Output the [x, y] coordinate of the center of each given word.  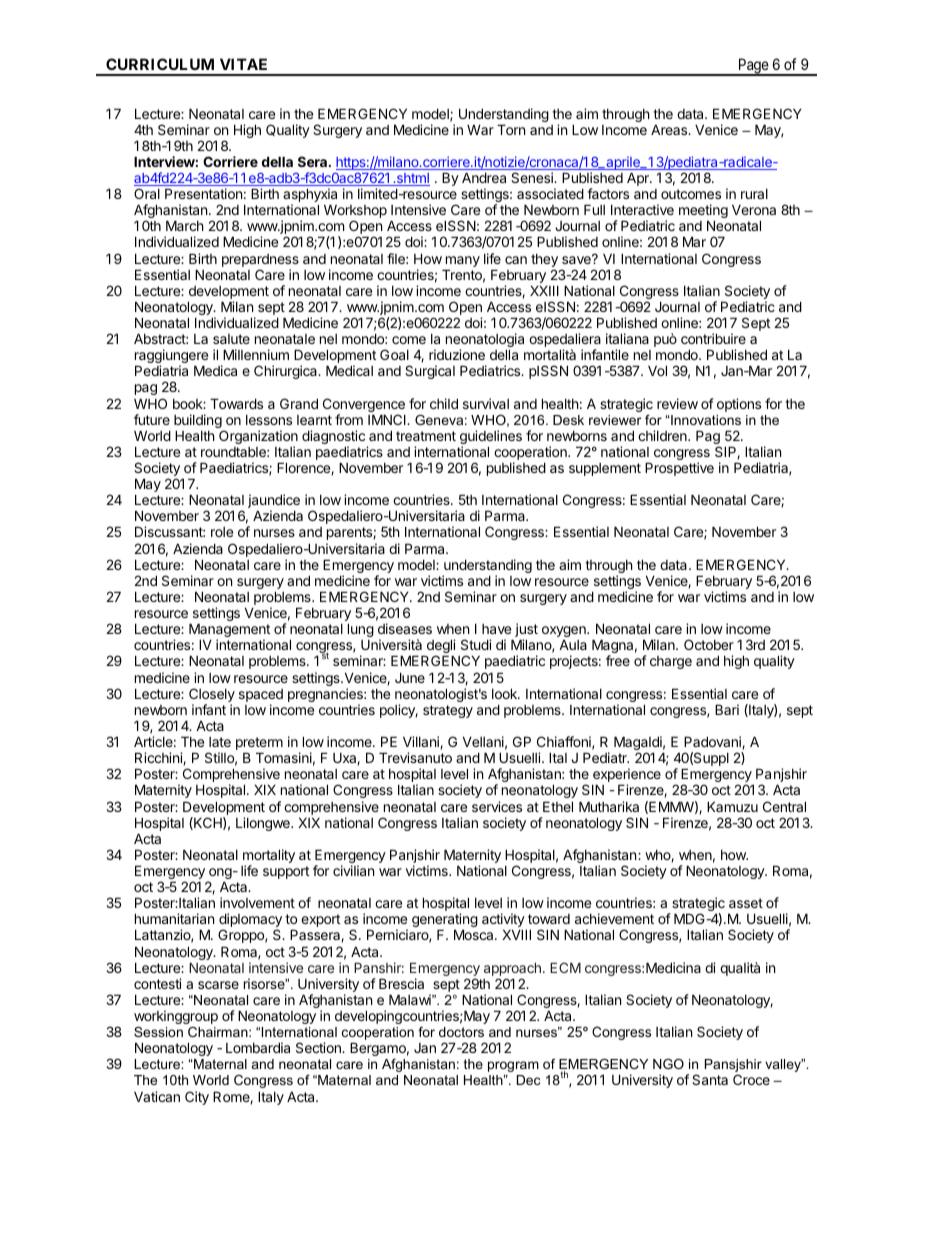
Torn [511, 129]
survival [486, 403]
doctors [461, 1032]
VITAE [243, 64]
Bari [727, 709]
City [197, 1098]
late [220, 742]
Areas [670, 129]
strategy [448, 711]
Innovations [705, 420]
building [198, 422]
